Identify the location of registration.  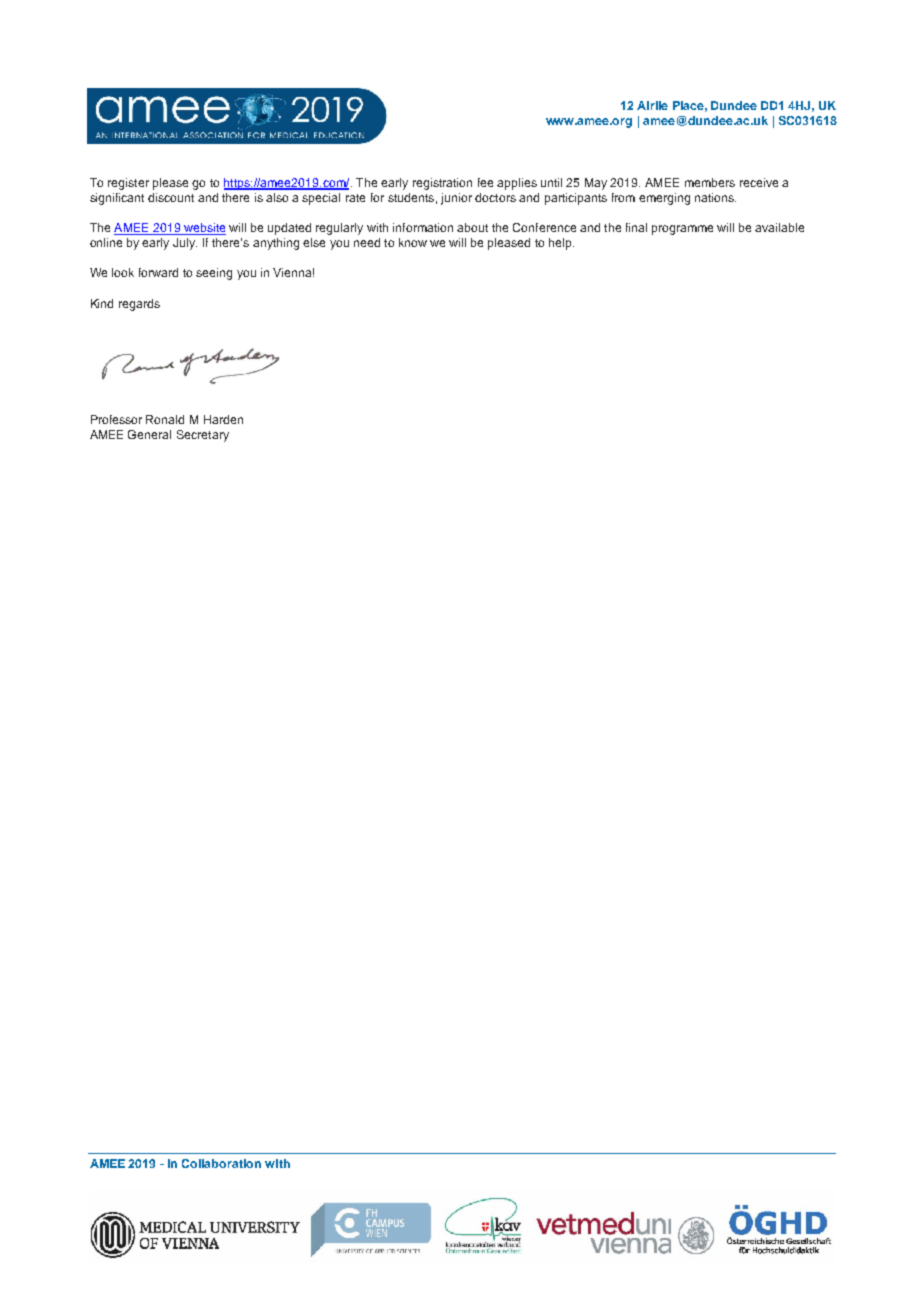
(442, 184).
